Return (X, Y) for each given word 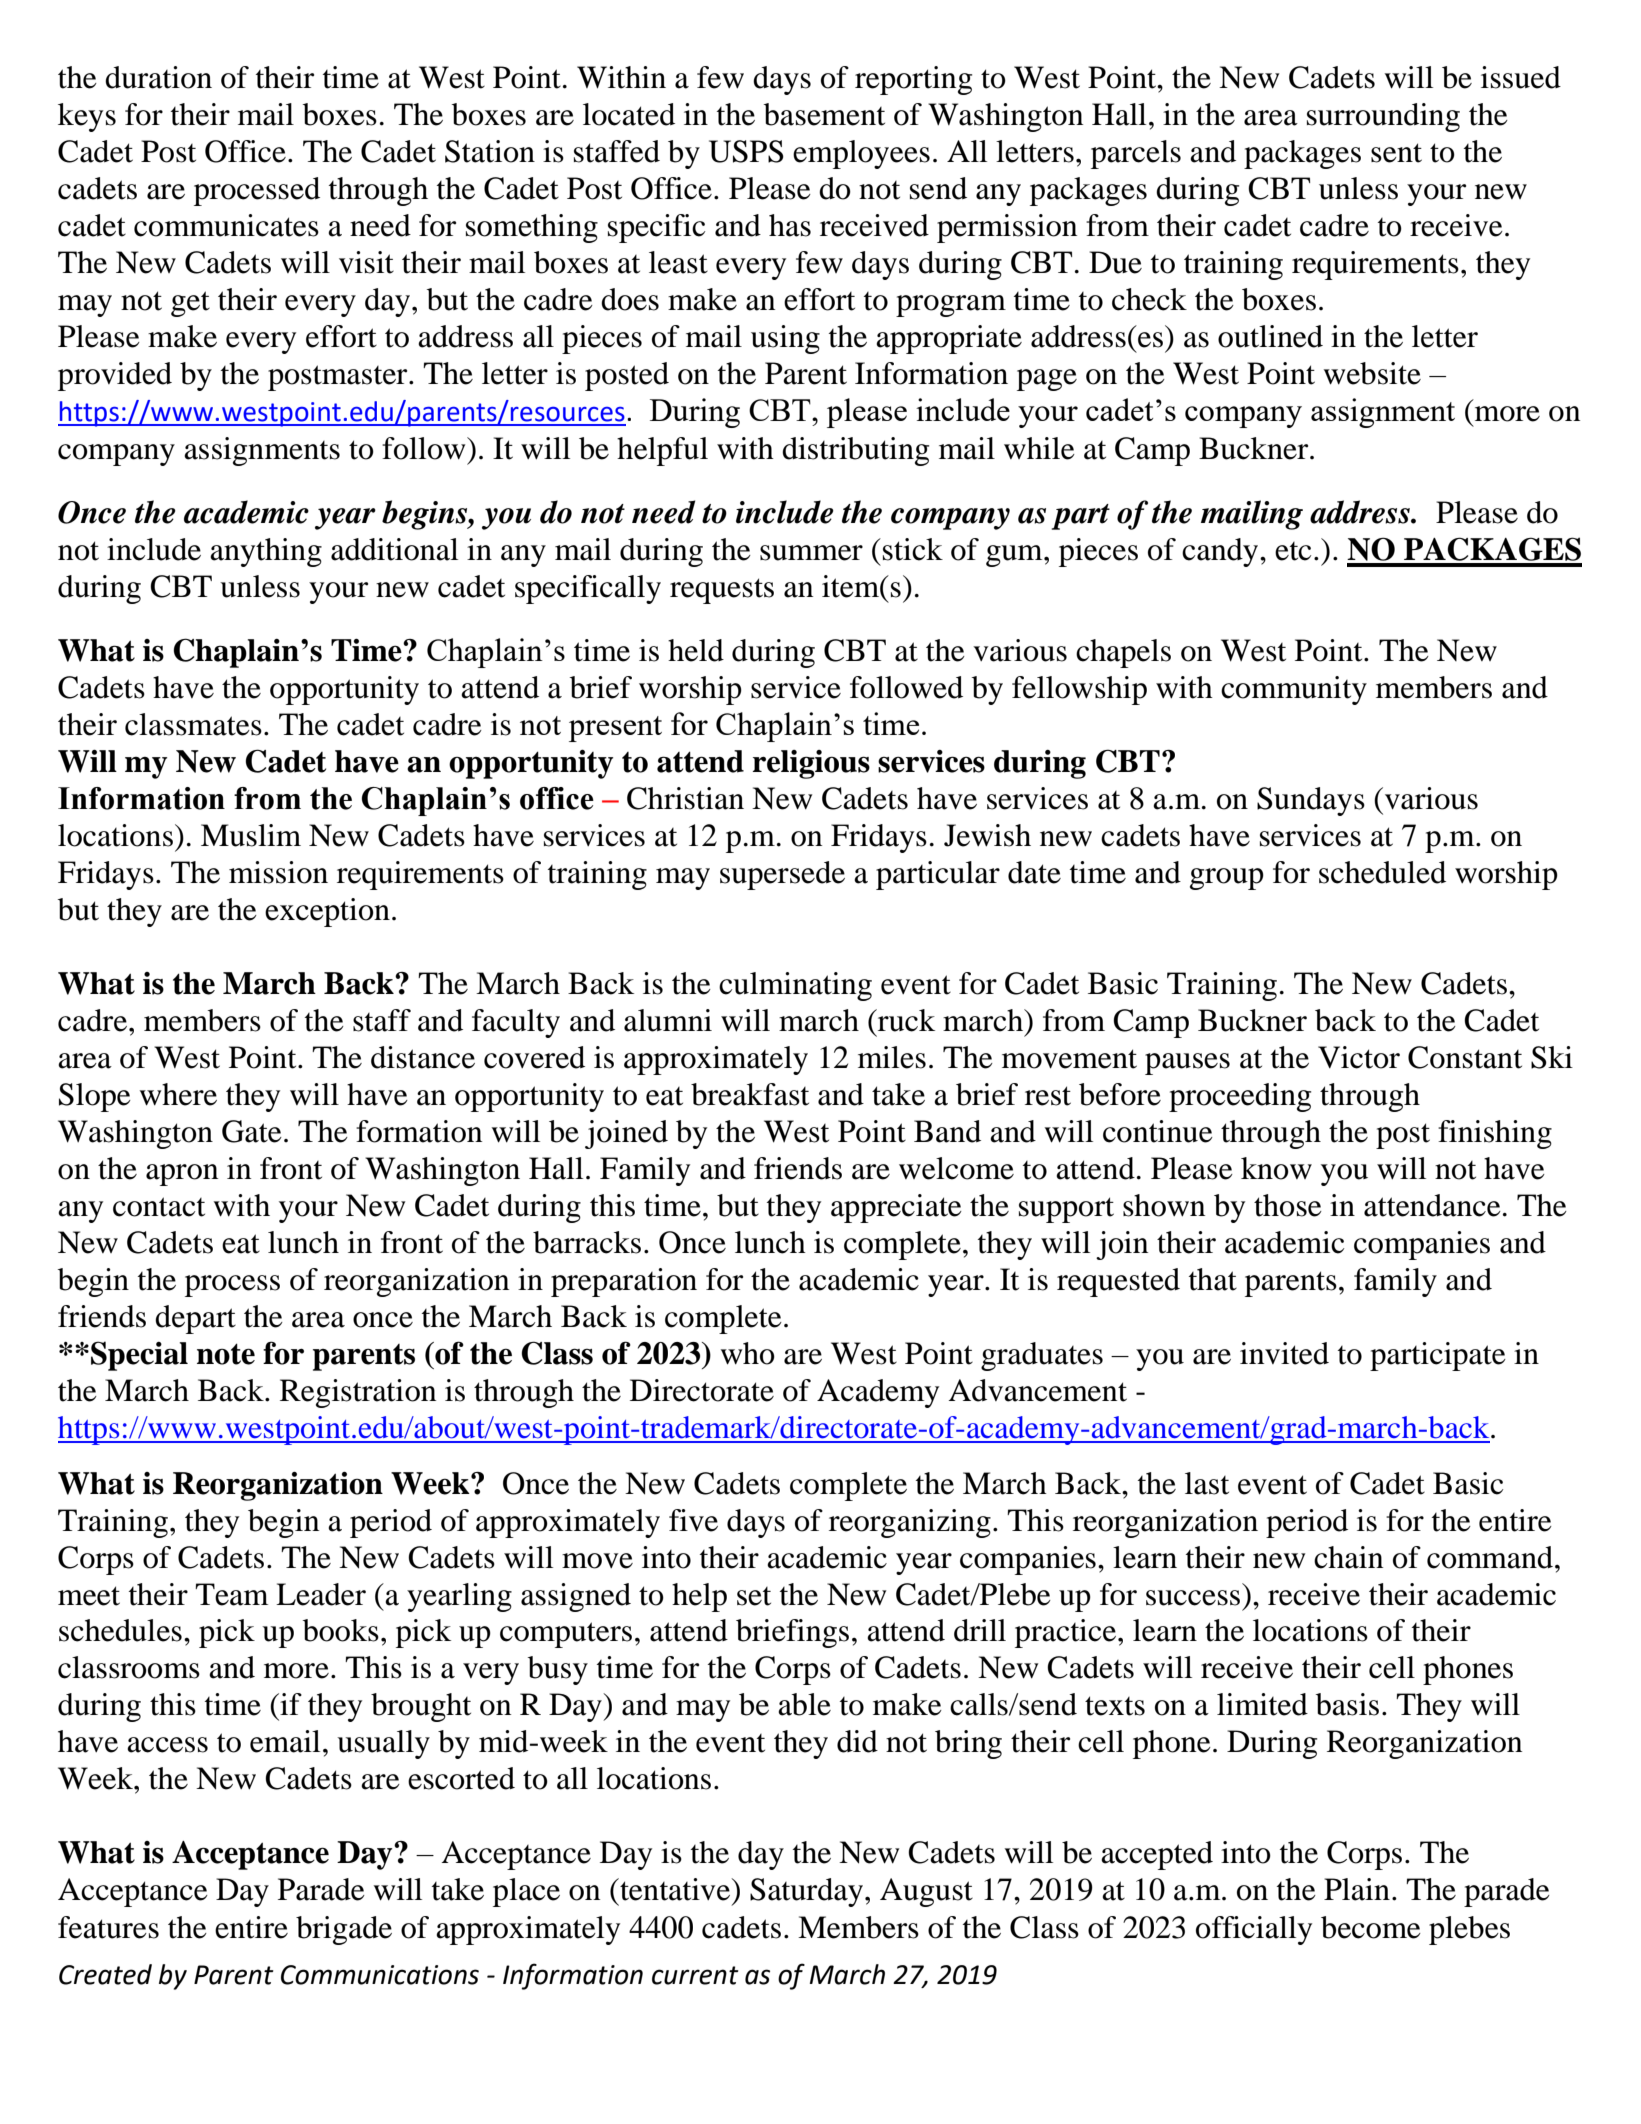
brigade (344, 1930)
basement (824, 114)
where (178, 1094)
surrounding (1383, 117)
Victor (1359, 1057)
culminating (795, 986)
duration (158, 77)
